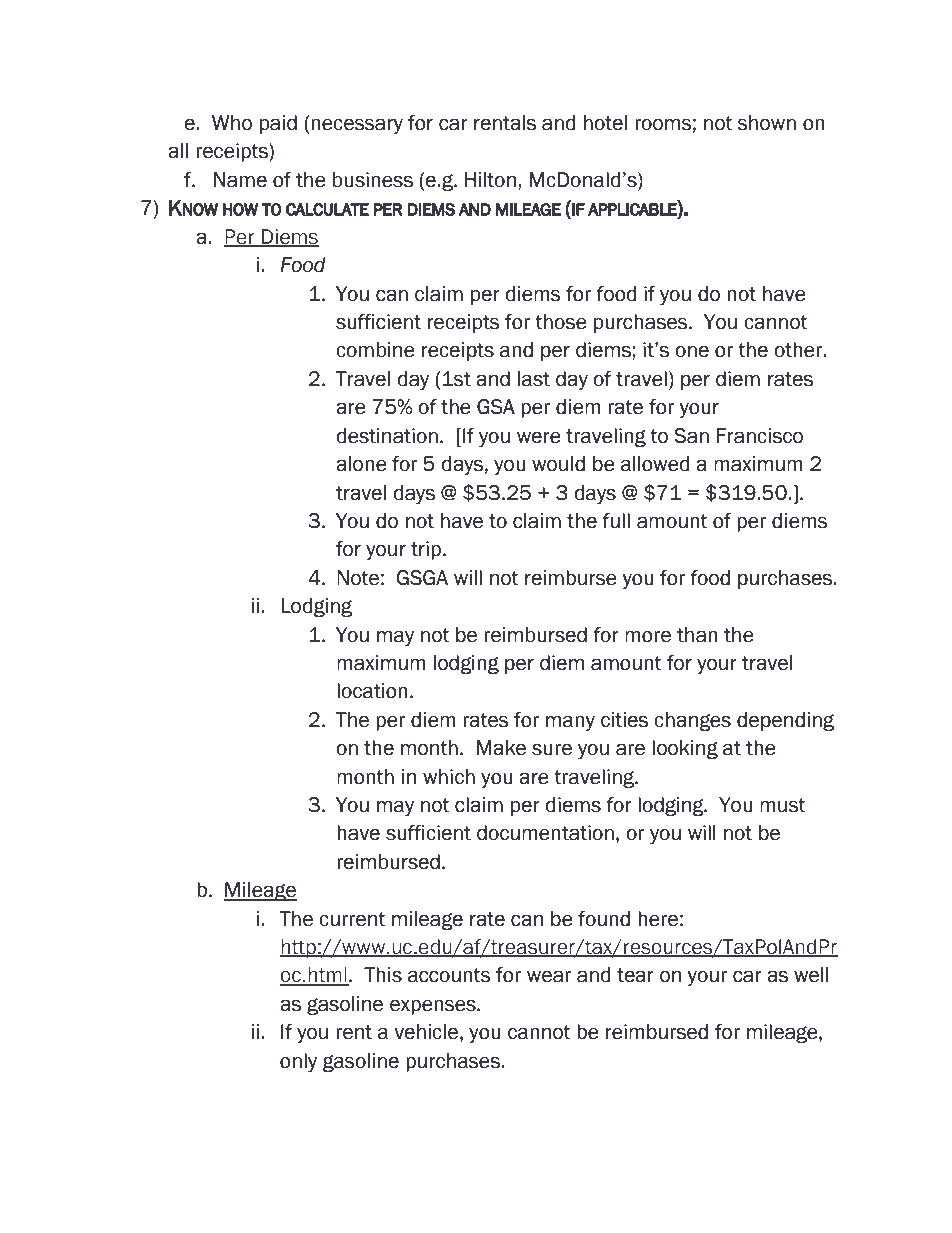 The width and height of the document is (952, 1233). Describe the element at coordinates (697, 635) in the document. I see `than` at that location.
